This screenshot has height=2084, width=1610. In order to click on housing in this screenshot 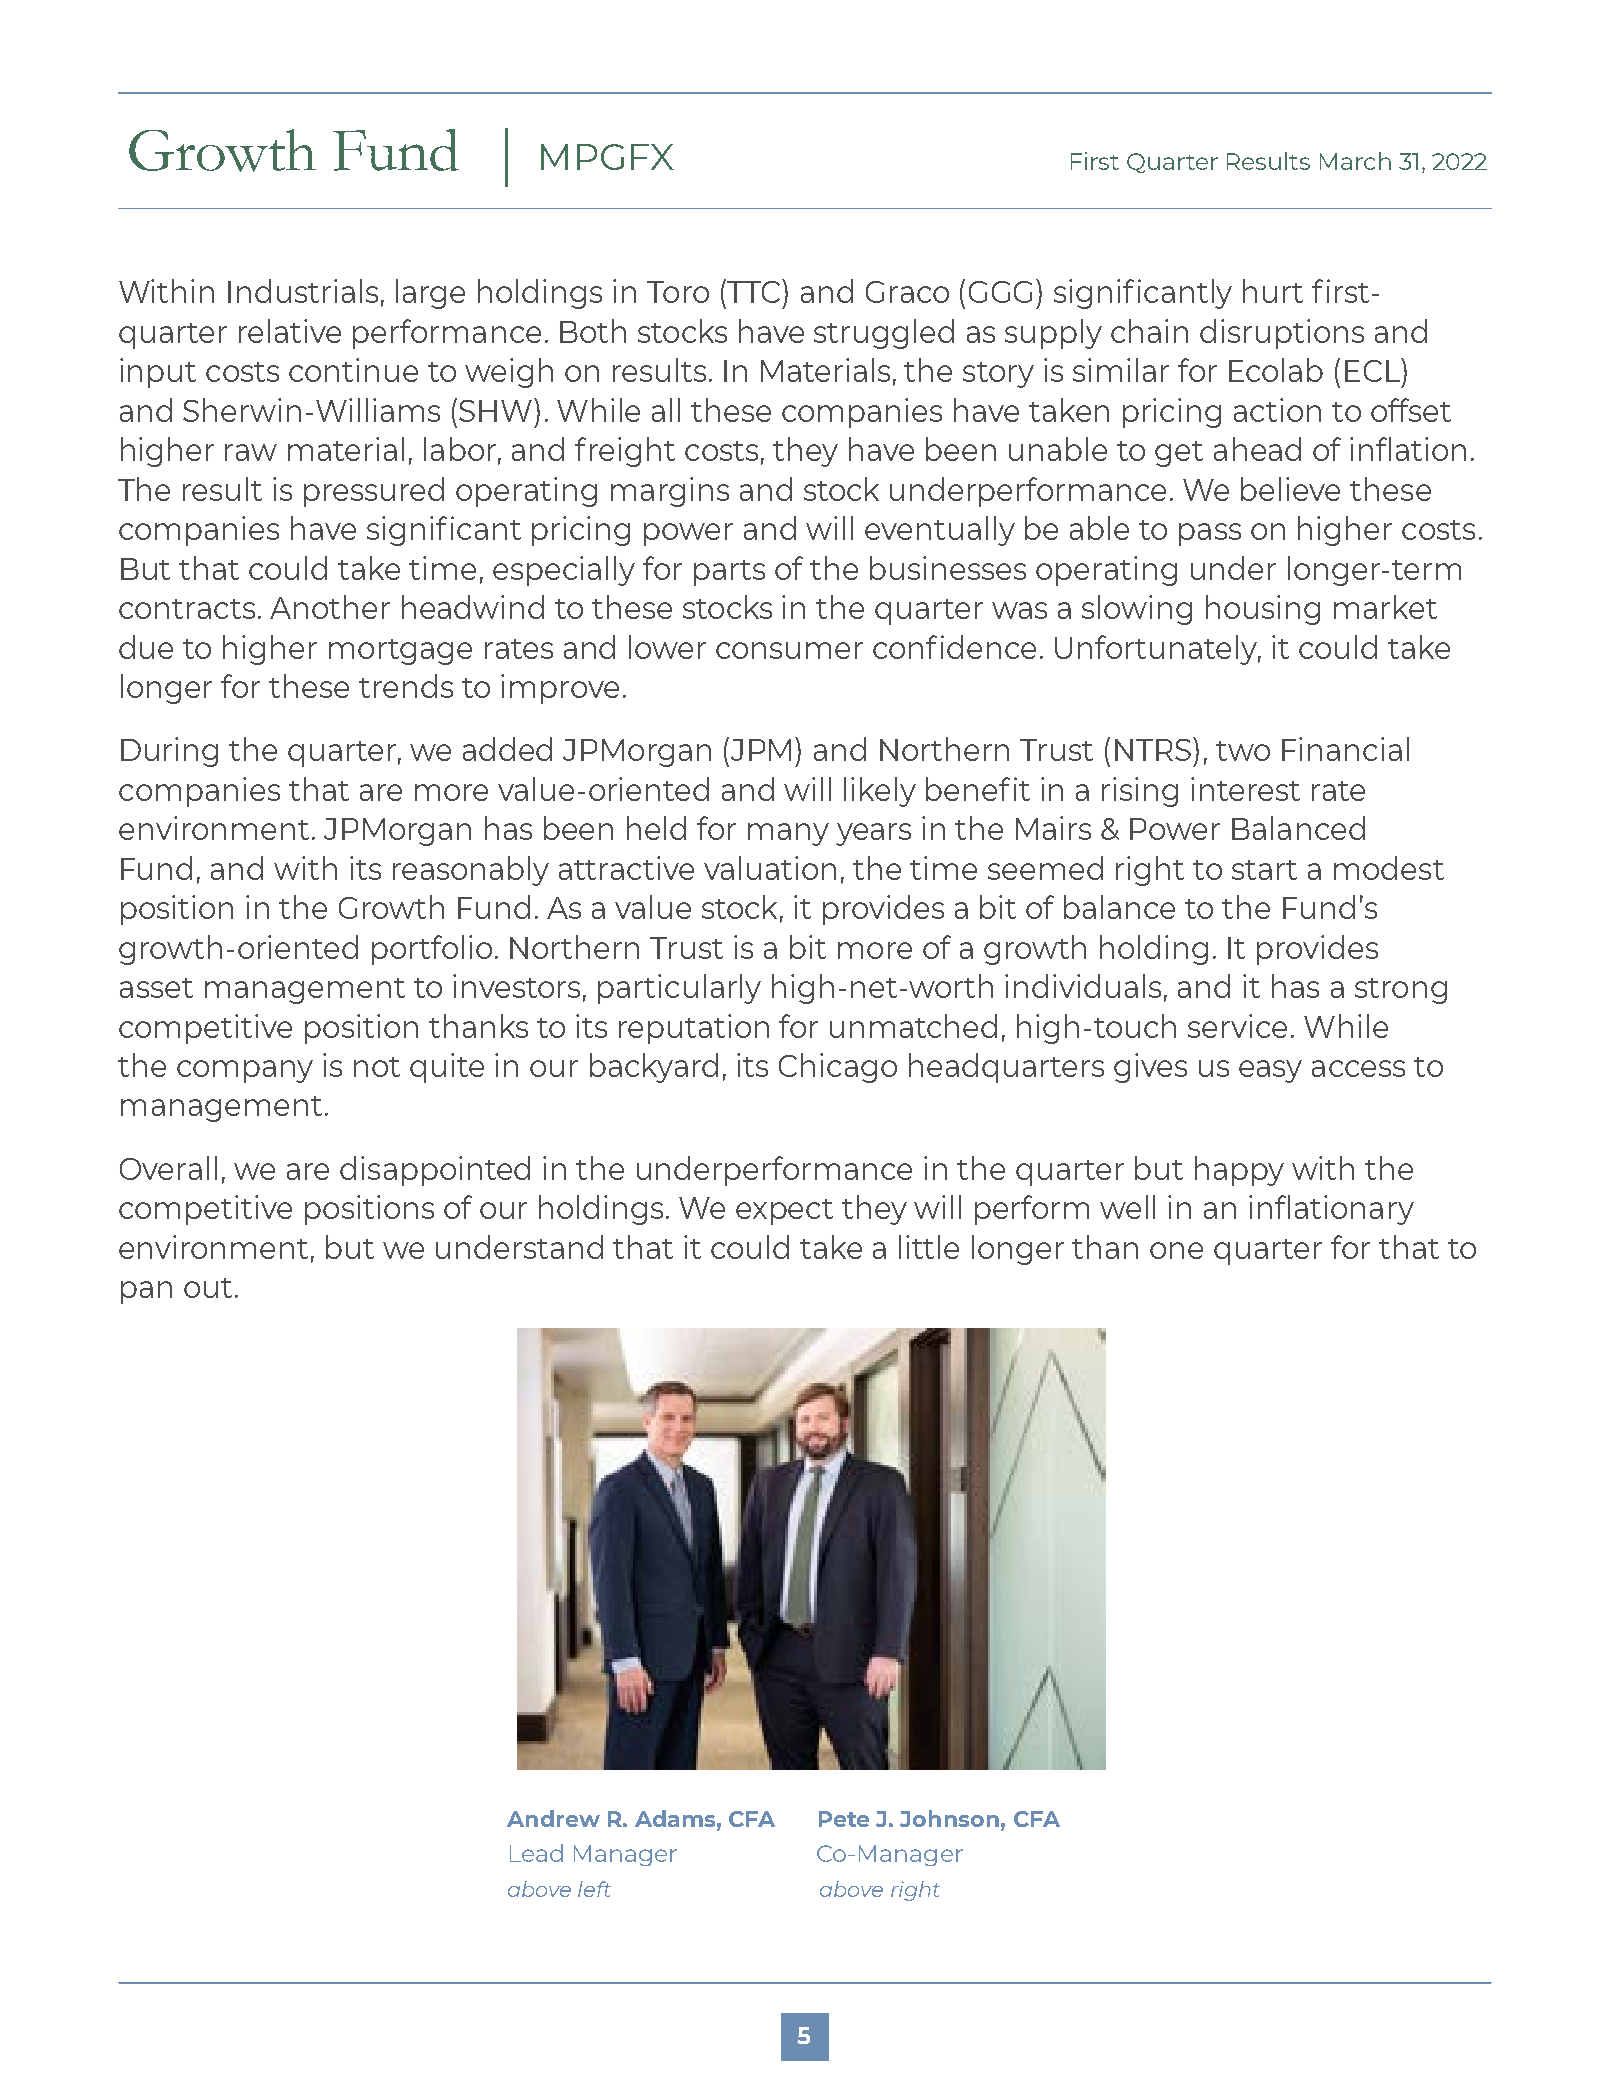, I will do `click(1263, 610)`.
